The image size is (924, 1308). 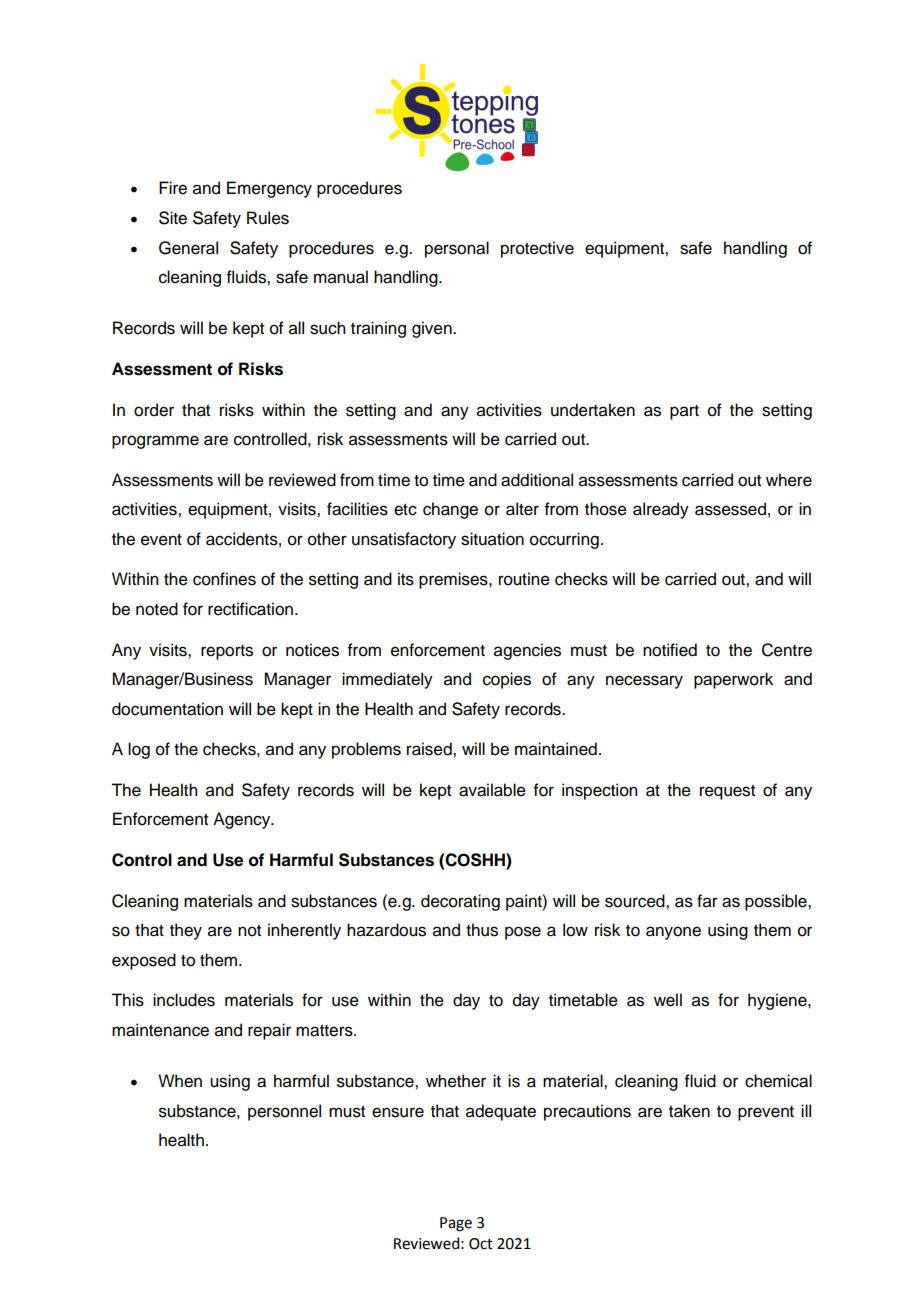 I want to click on programme, so click(x=155, y=442).
